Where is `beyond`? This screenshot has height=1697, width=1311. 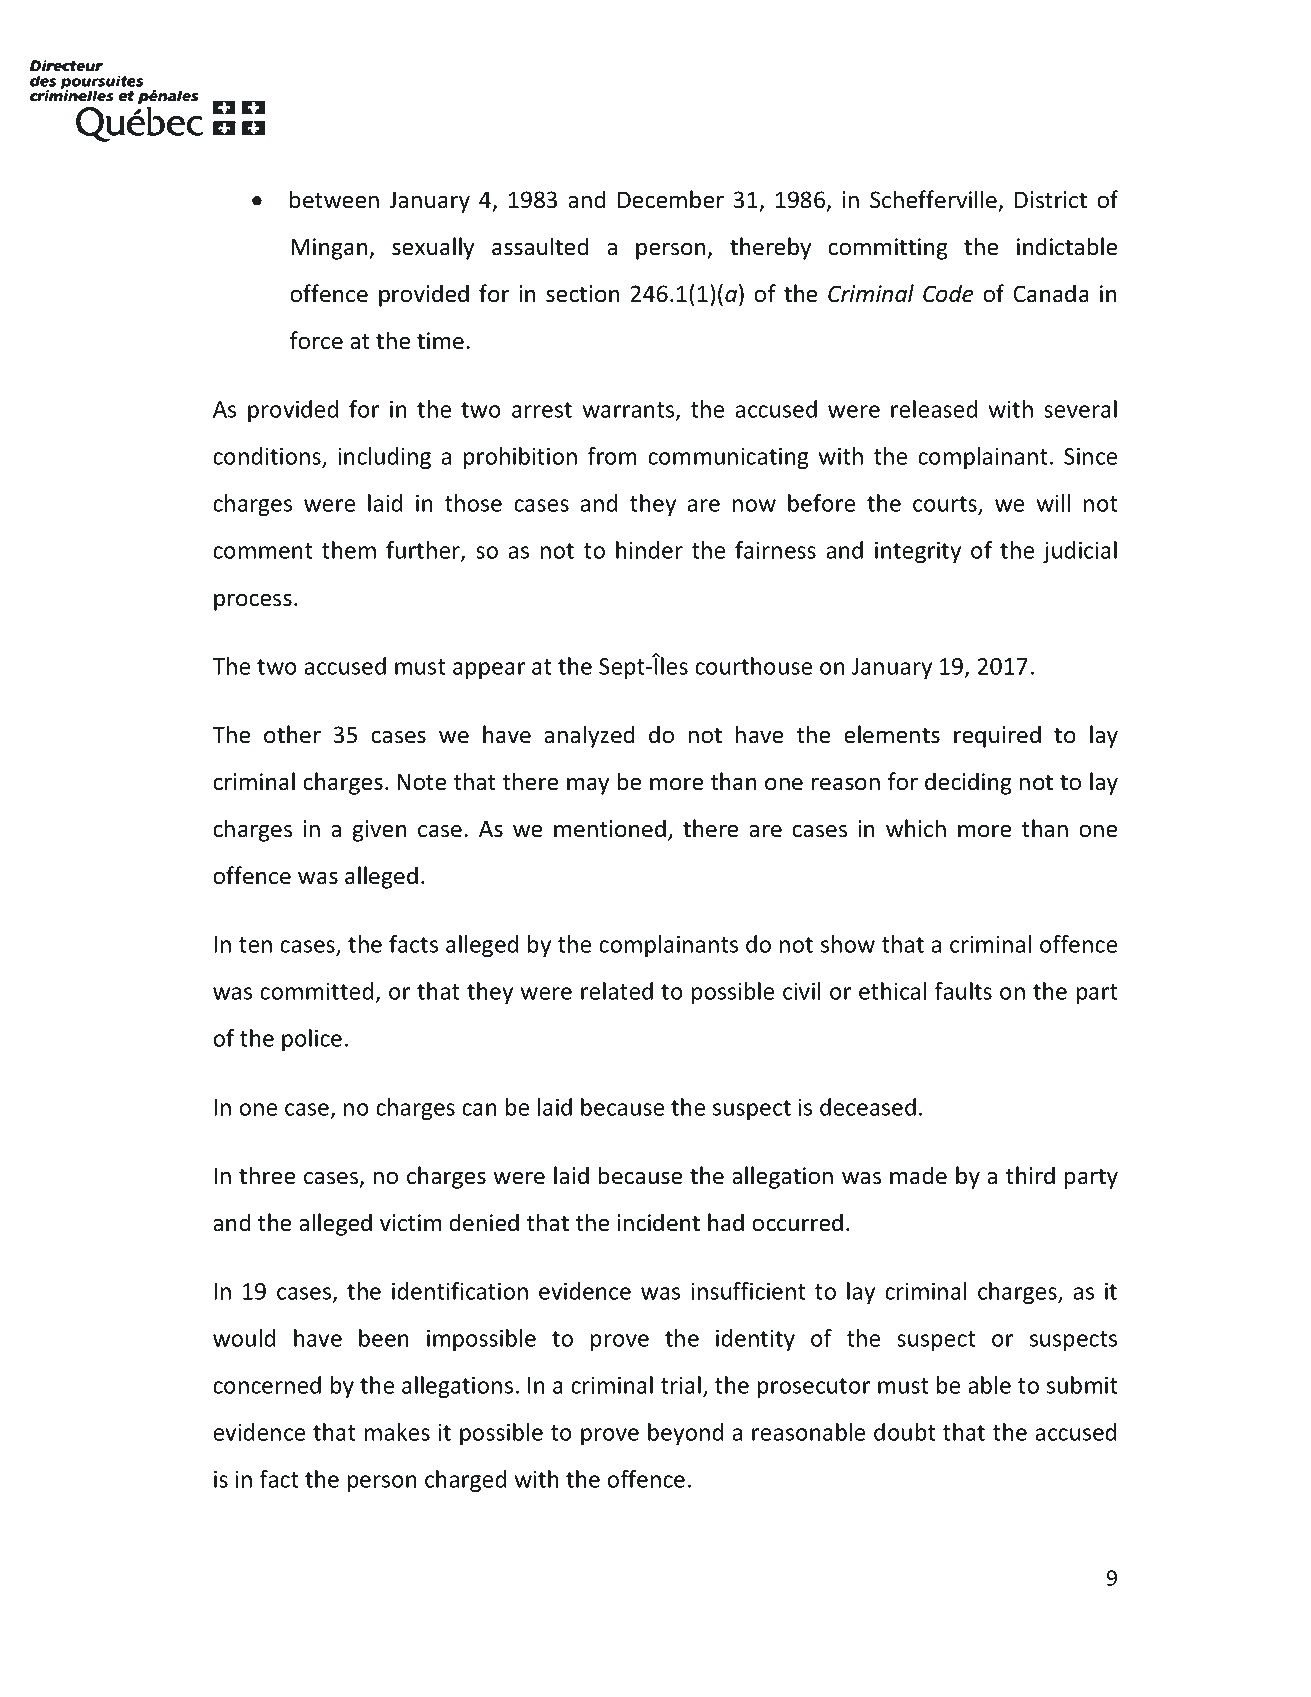 beyond is located at coordinates (685, 1434).
